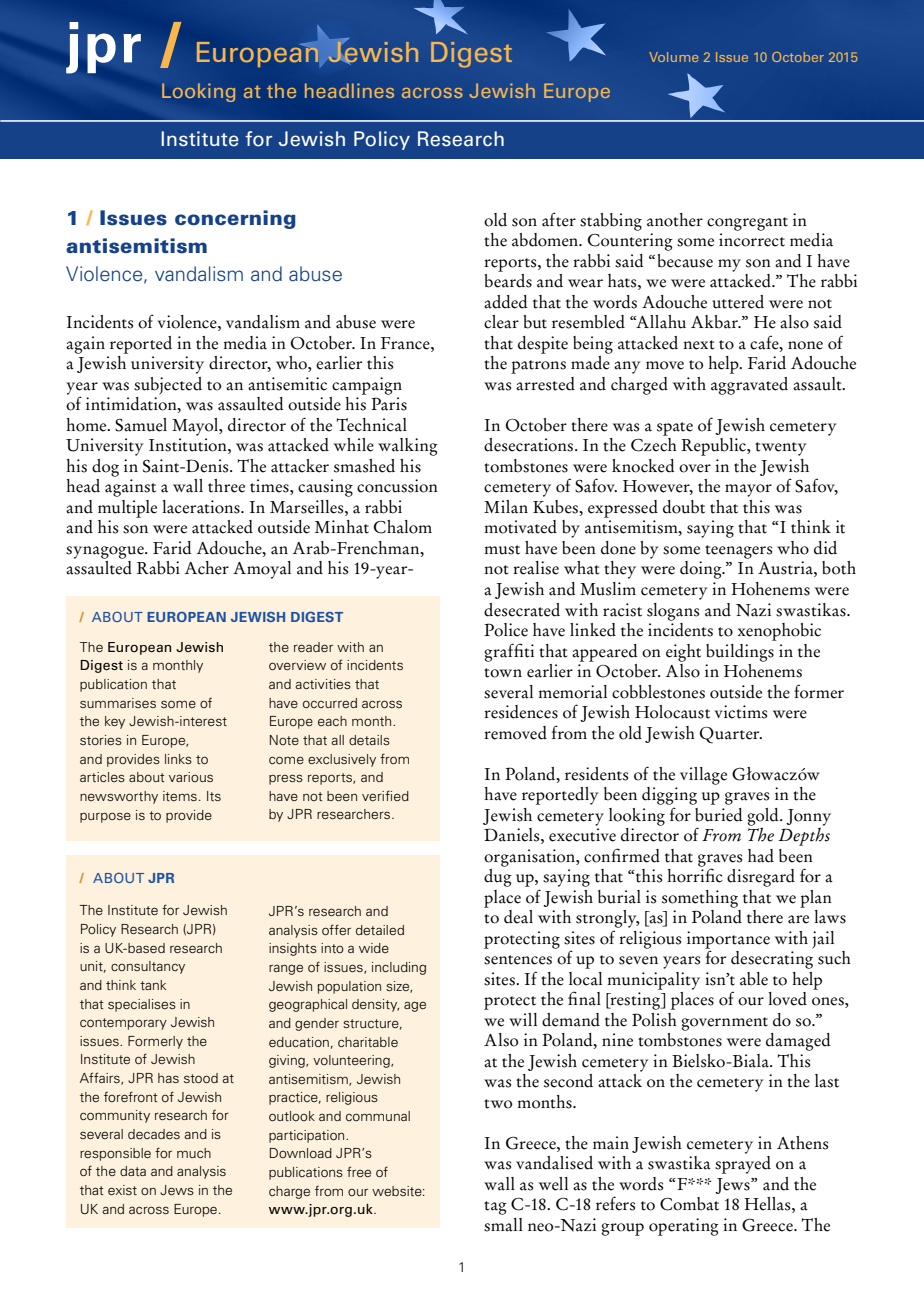 The image size is (924, 1308). What do you see at coordinates (235, 219) in the page?
I see `concerning` at bounding box center [235, 219].
